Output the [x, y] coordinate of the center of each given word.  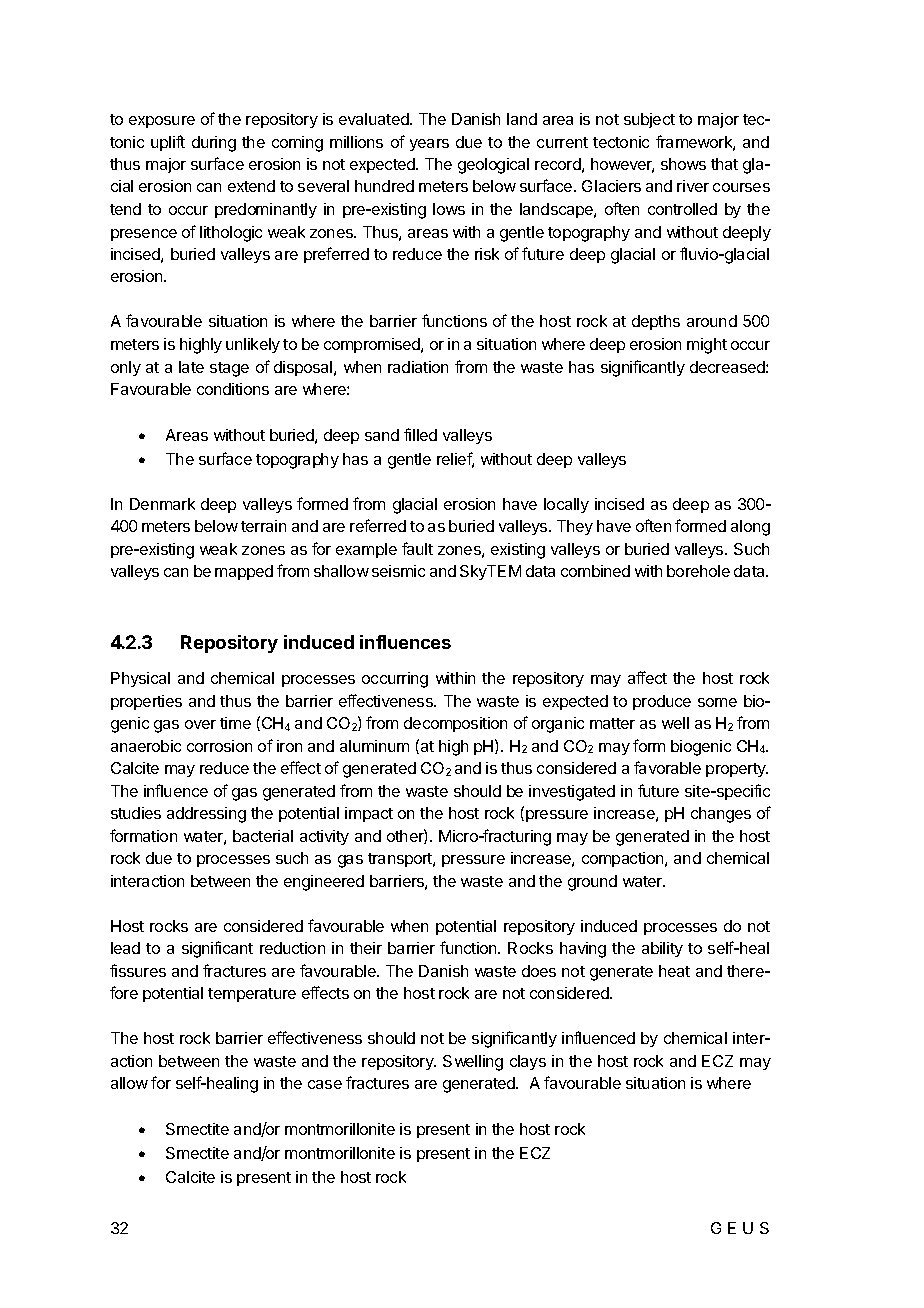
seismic [398, 571]
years [429, 145]
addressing [206, 815]
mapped [244, 572]
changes [721, 815]
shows [683, 164]
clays [528, 1062]
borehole [698, 571]
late [191, 367]
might [707, 346]
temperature [252, 995]
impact [369, 814]
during [214, 144]
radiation [418, 367]
